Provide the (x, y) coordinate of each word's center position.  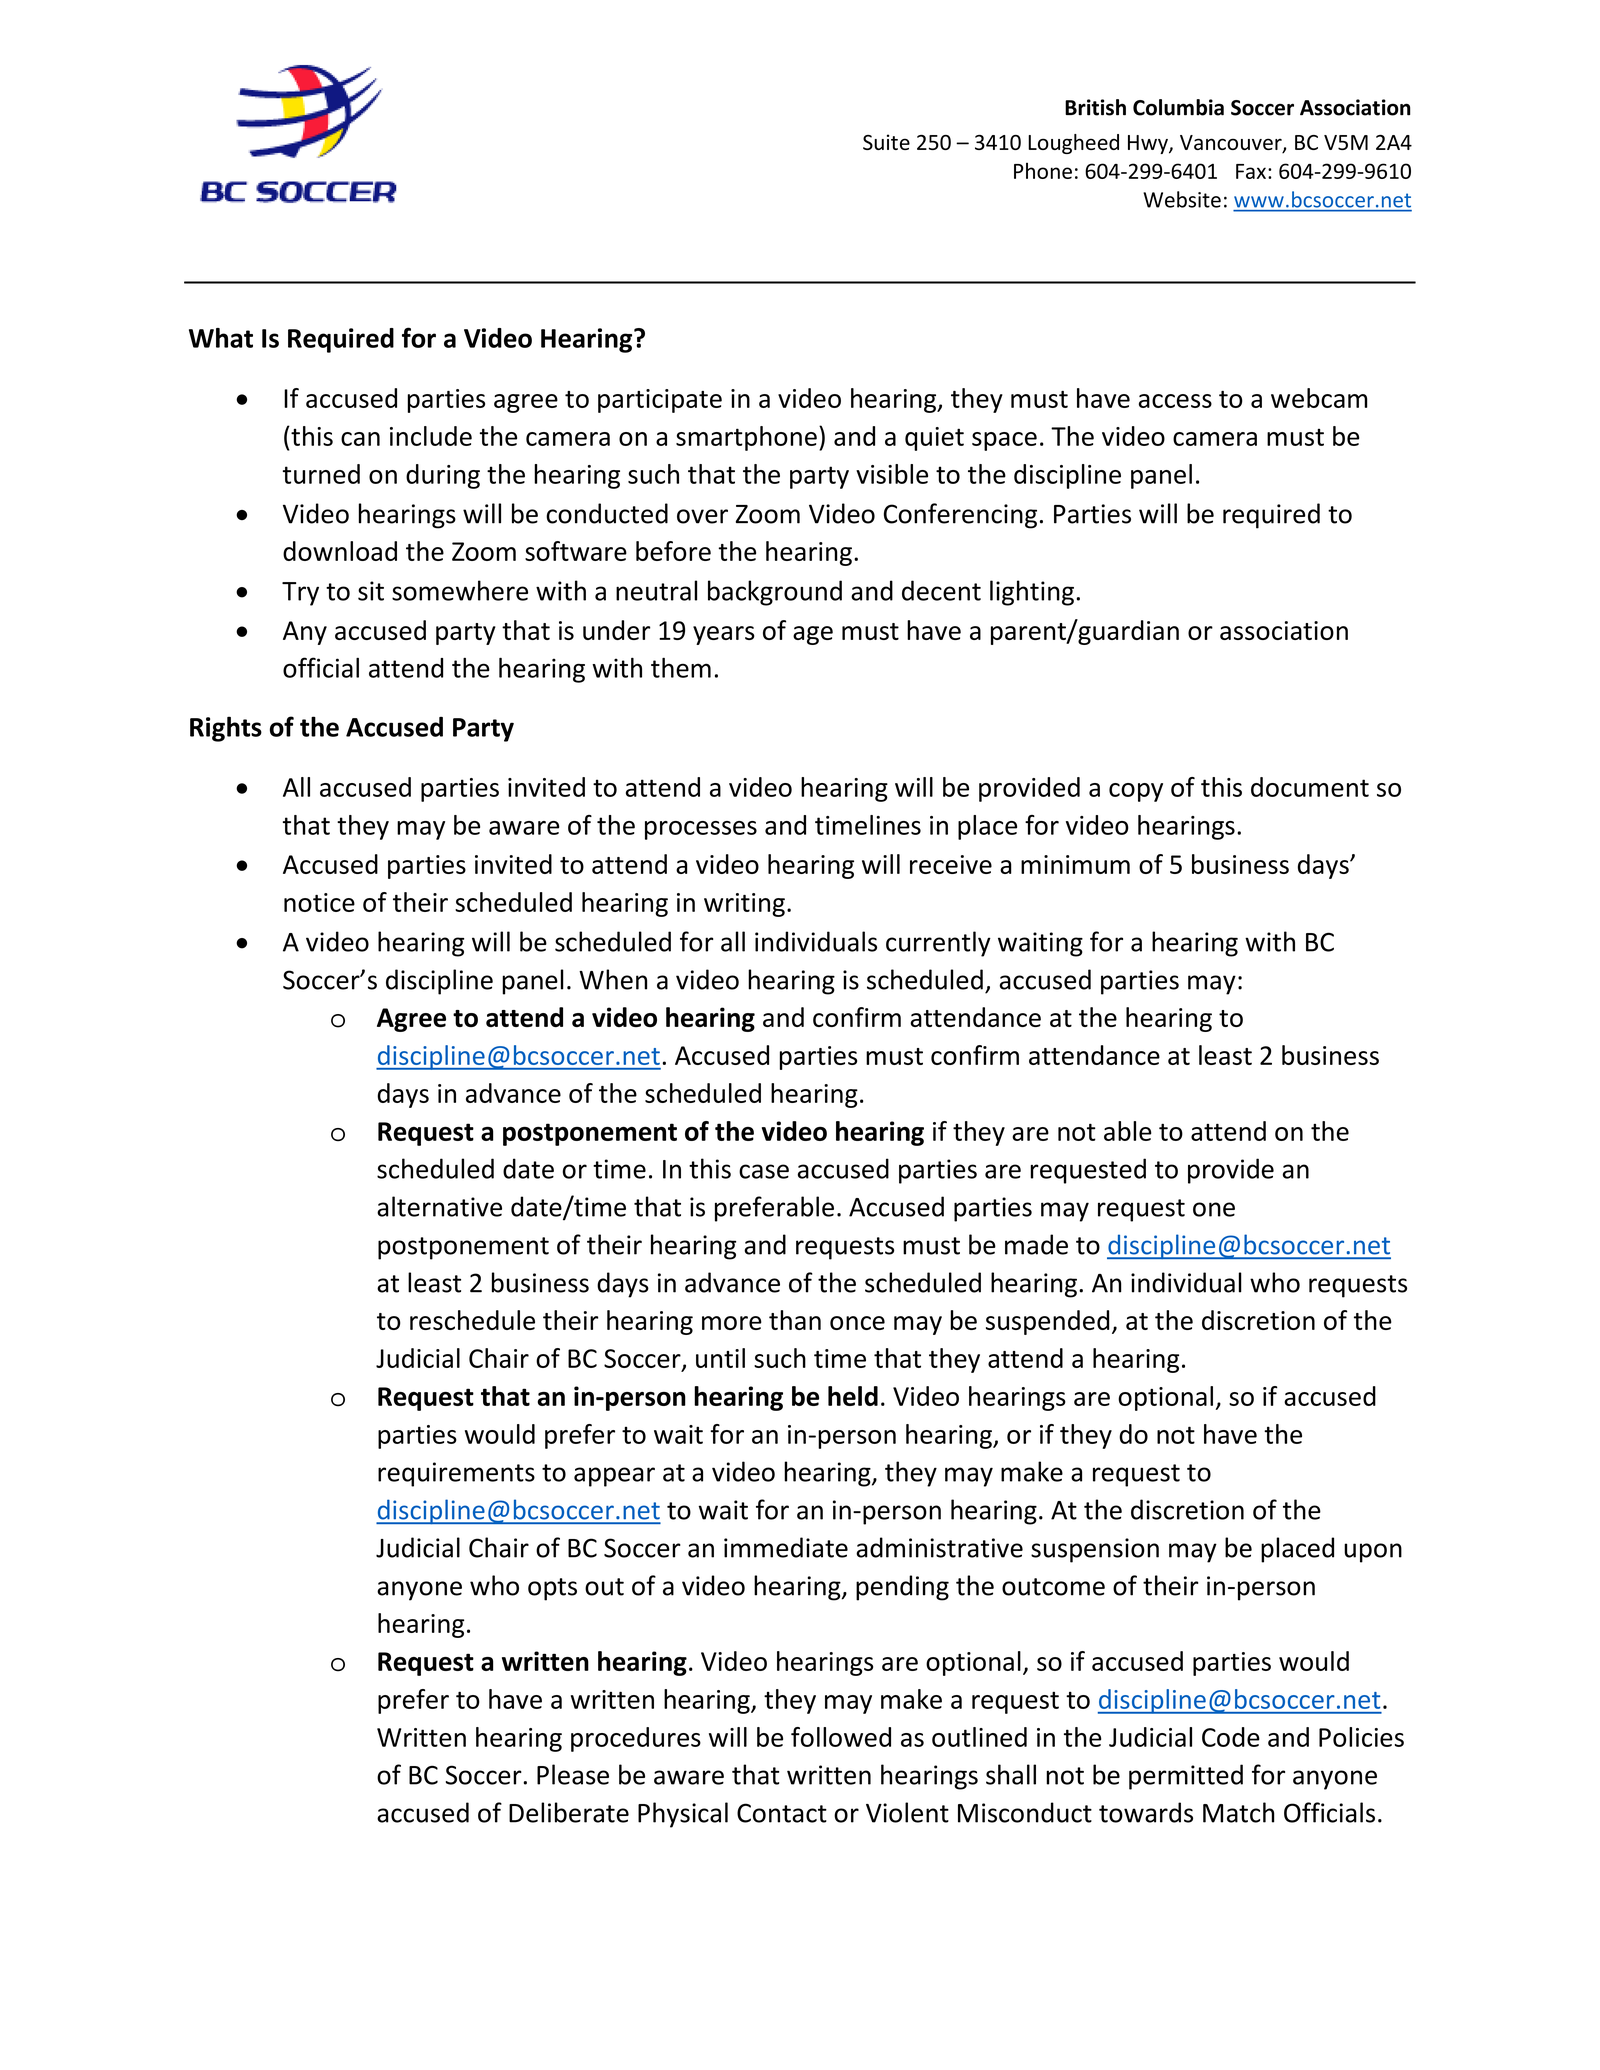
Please (573, 1774)
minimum (1075, 864)
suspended (1047, 1322)
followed (841, 1737)
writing (744, 905)
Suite (886, 142)
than (795, 1320)
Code (1231, 1737)
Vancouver (1232, 144)
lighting (1032, 593)
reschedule (472, 1320)
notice (319, 902)
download (340, 551)
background (775, 593)
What (221, 338)
